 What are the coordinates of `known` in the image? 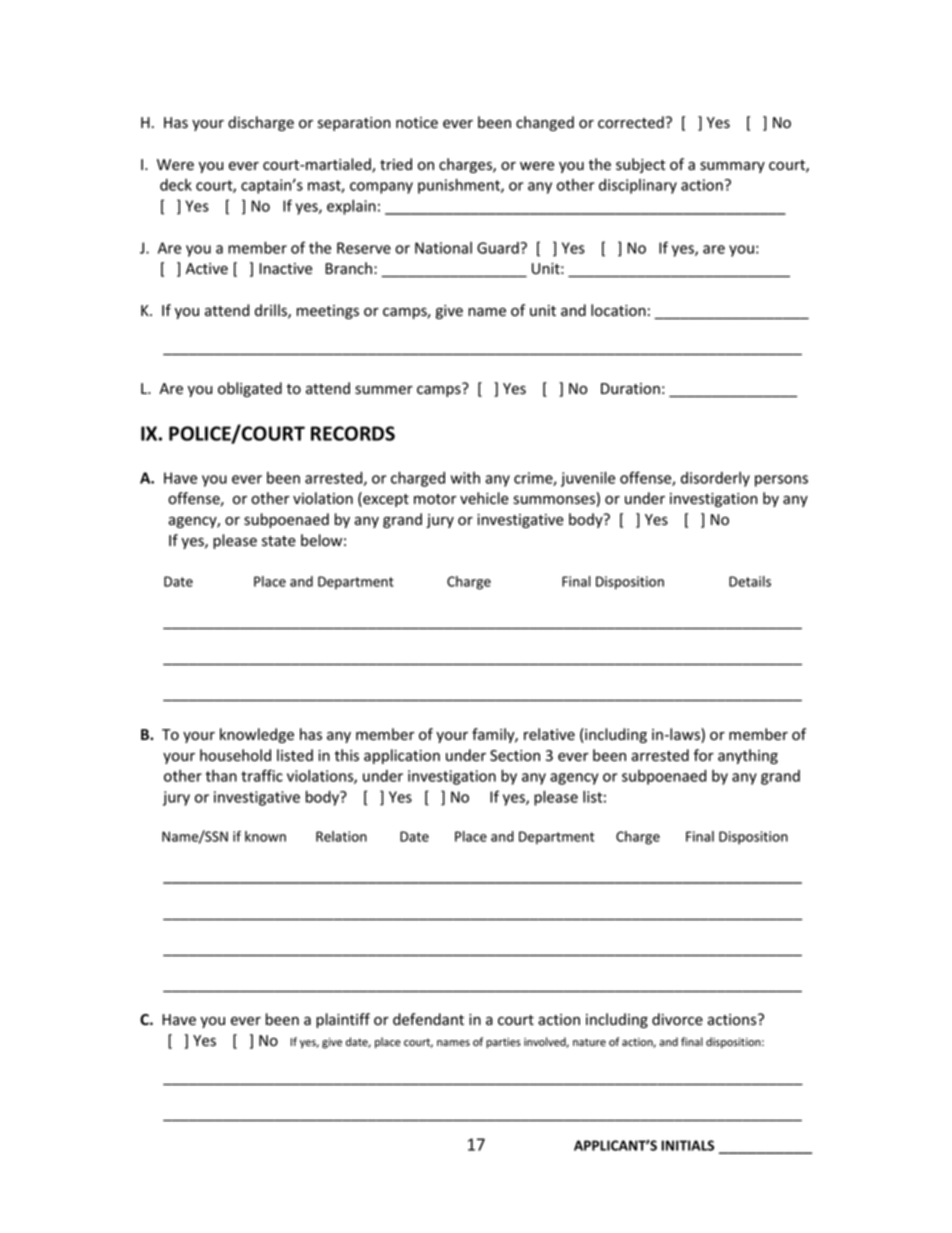 It's located at (265, 836).
